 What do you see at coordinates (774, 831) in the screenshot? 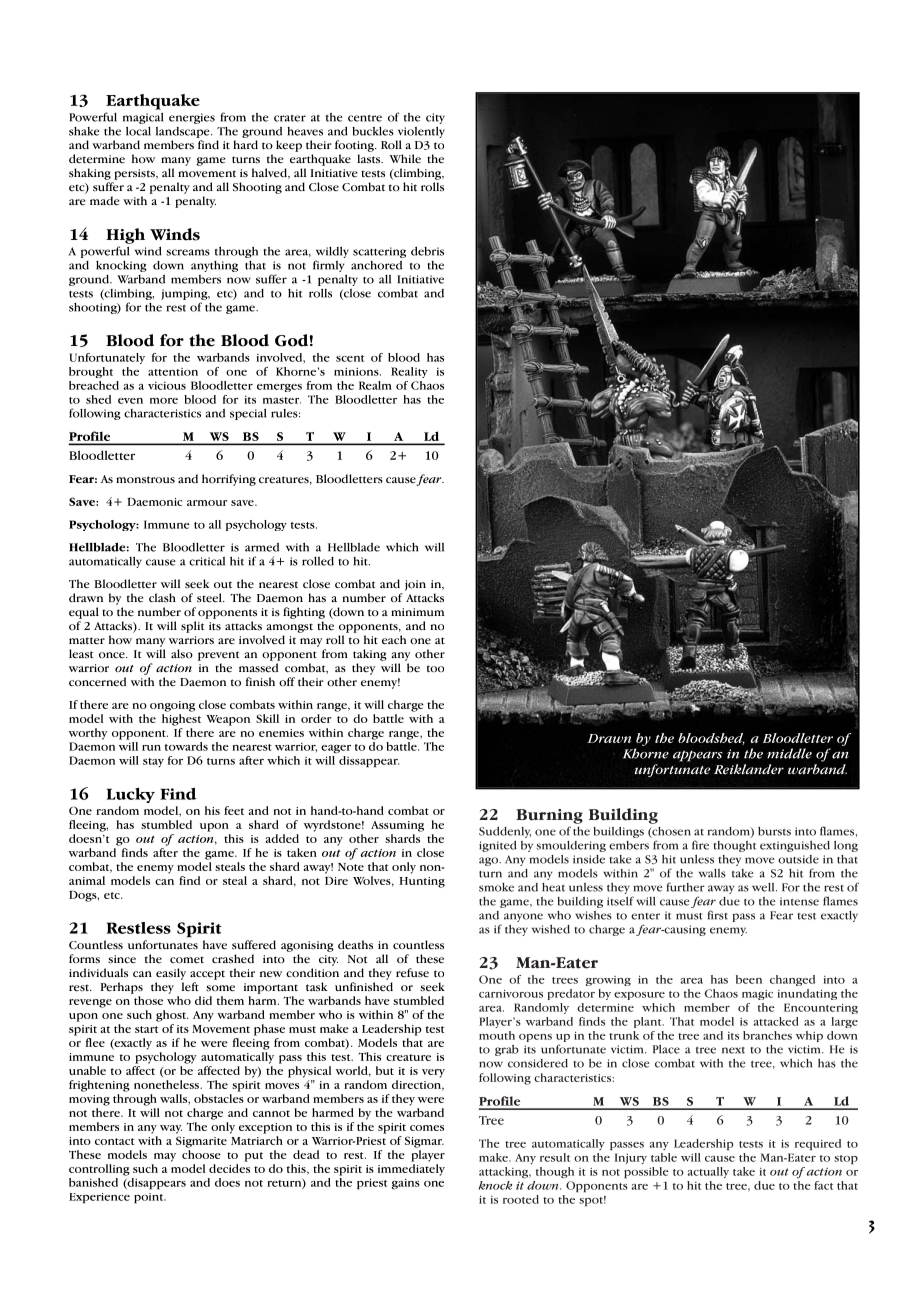
I see `bursts` at bounding box center [774, 831].
